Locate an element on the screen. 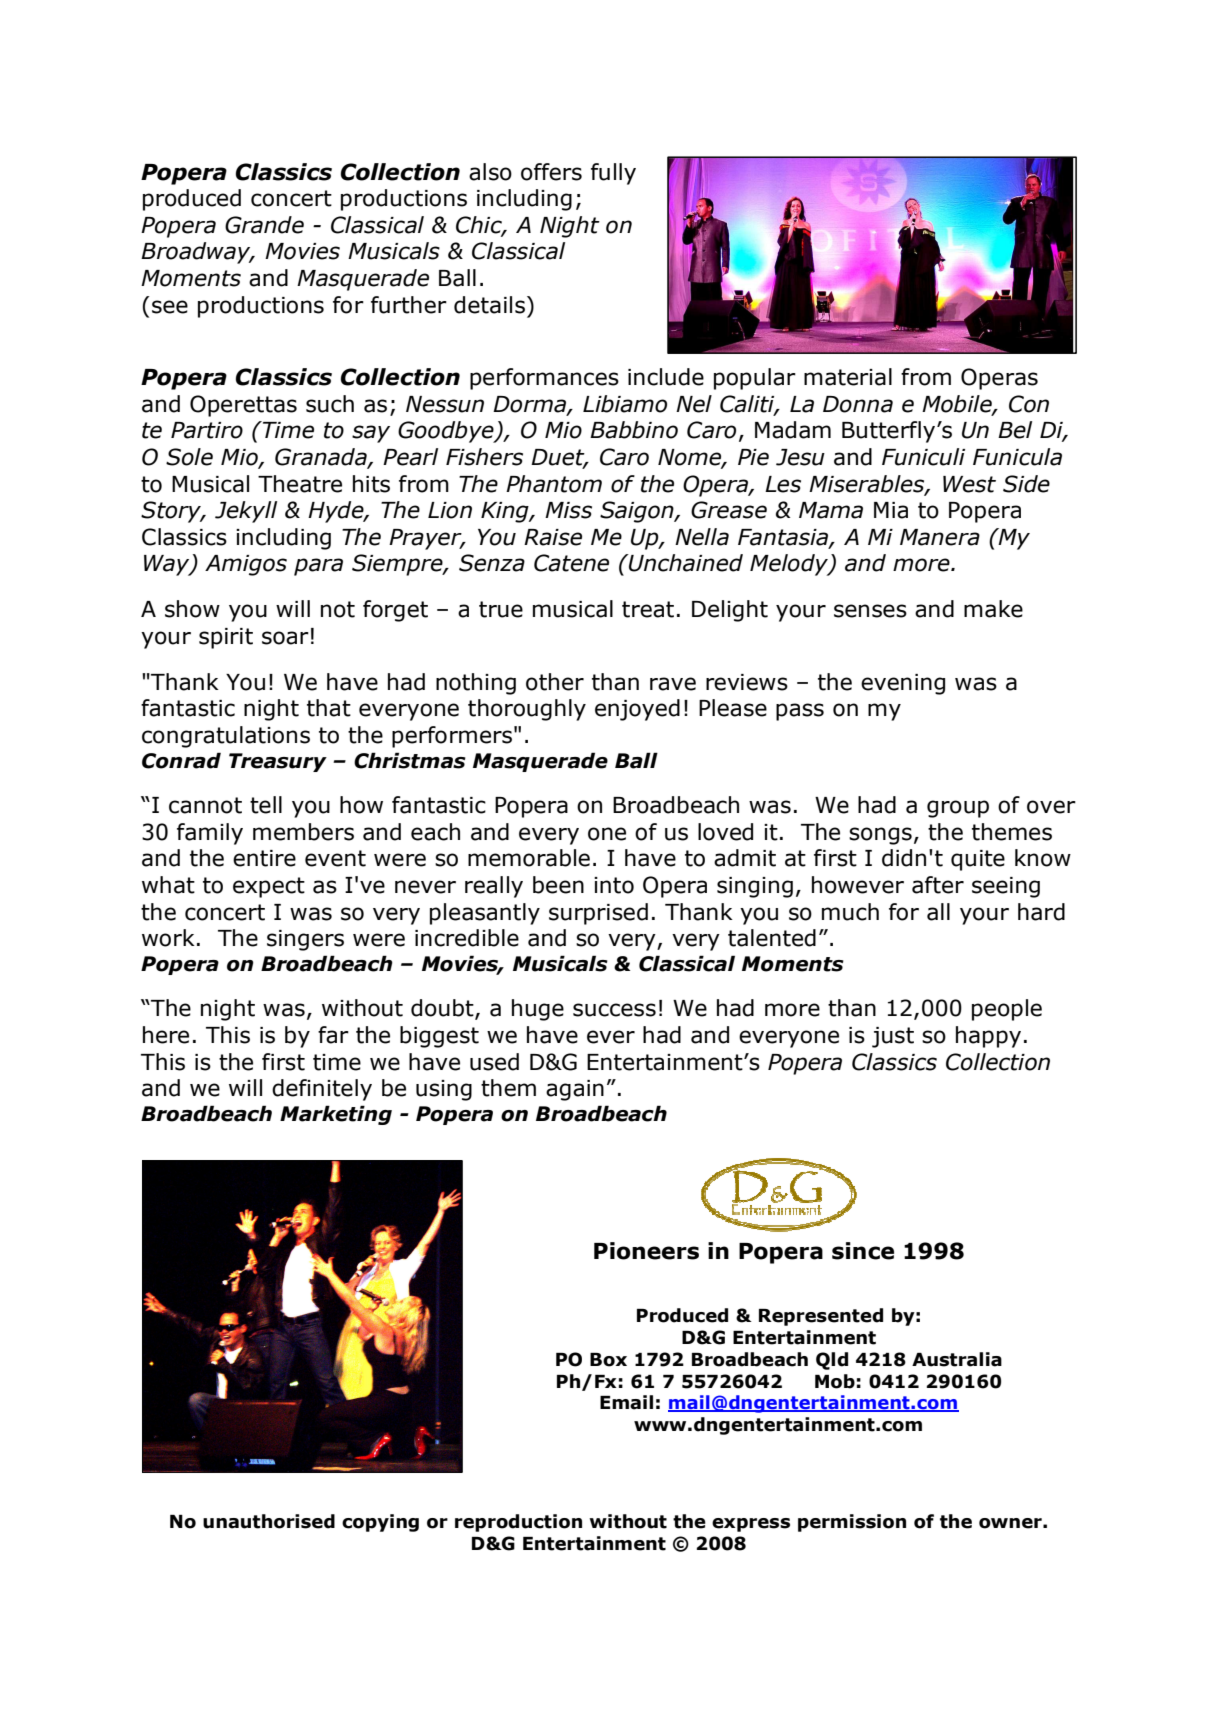 The height and width of the screenshot is (1721, 1216). Raise is located at coordinates (553, 537).
